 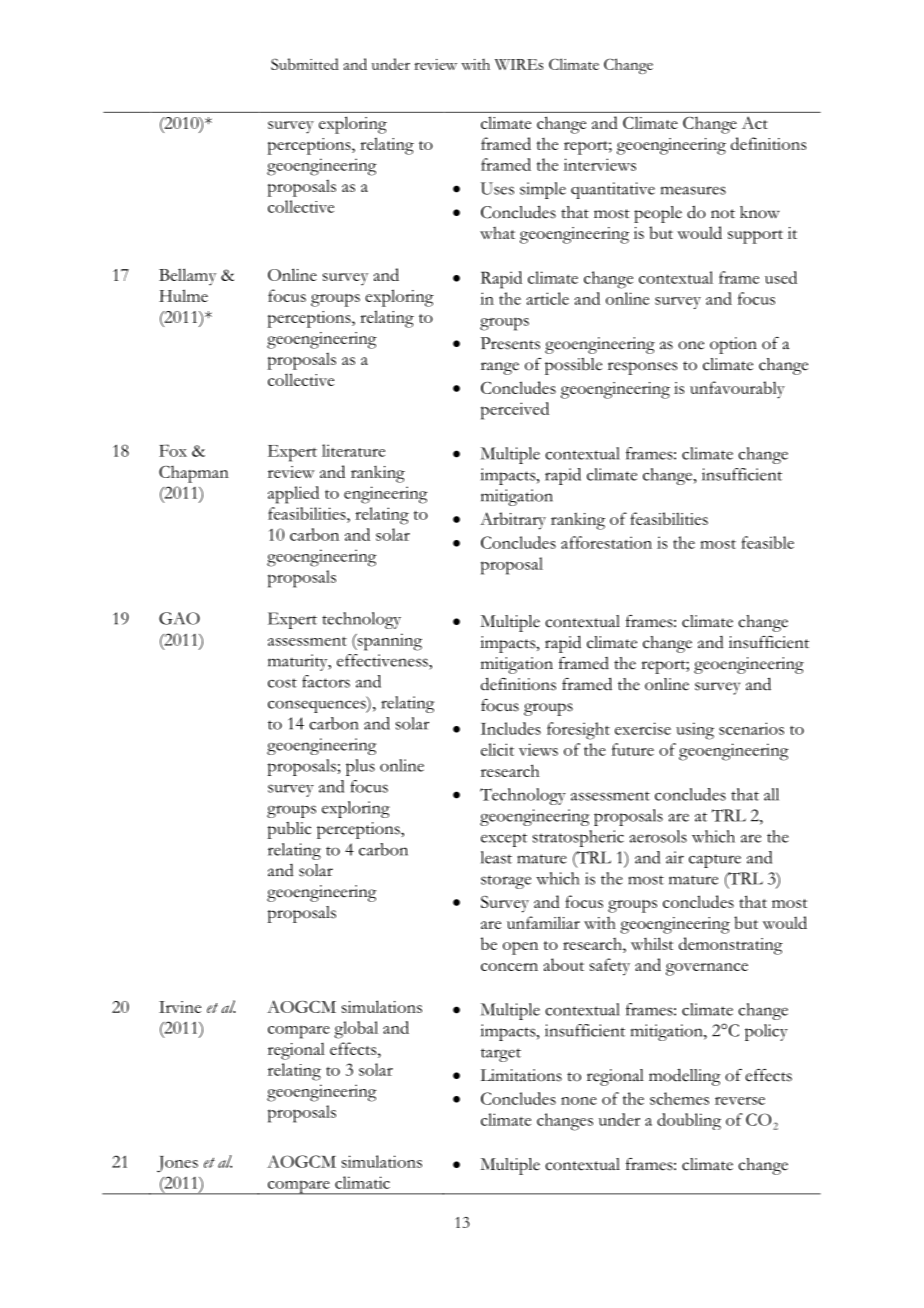 I want to click on Uses, so click(x=497, y=188).
